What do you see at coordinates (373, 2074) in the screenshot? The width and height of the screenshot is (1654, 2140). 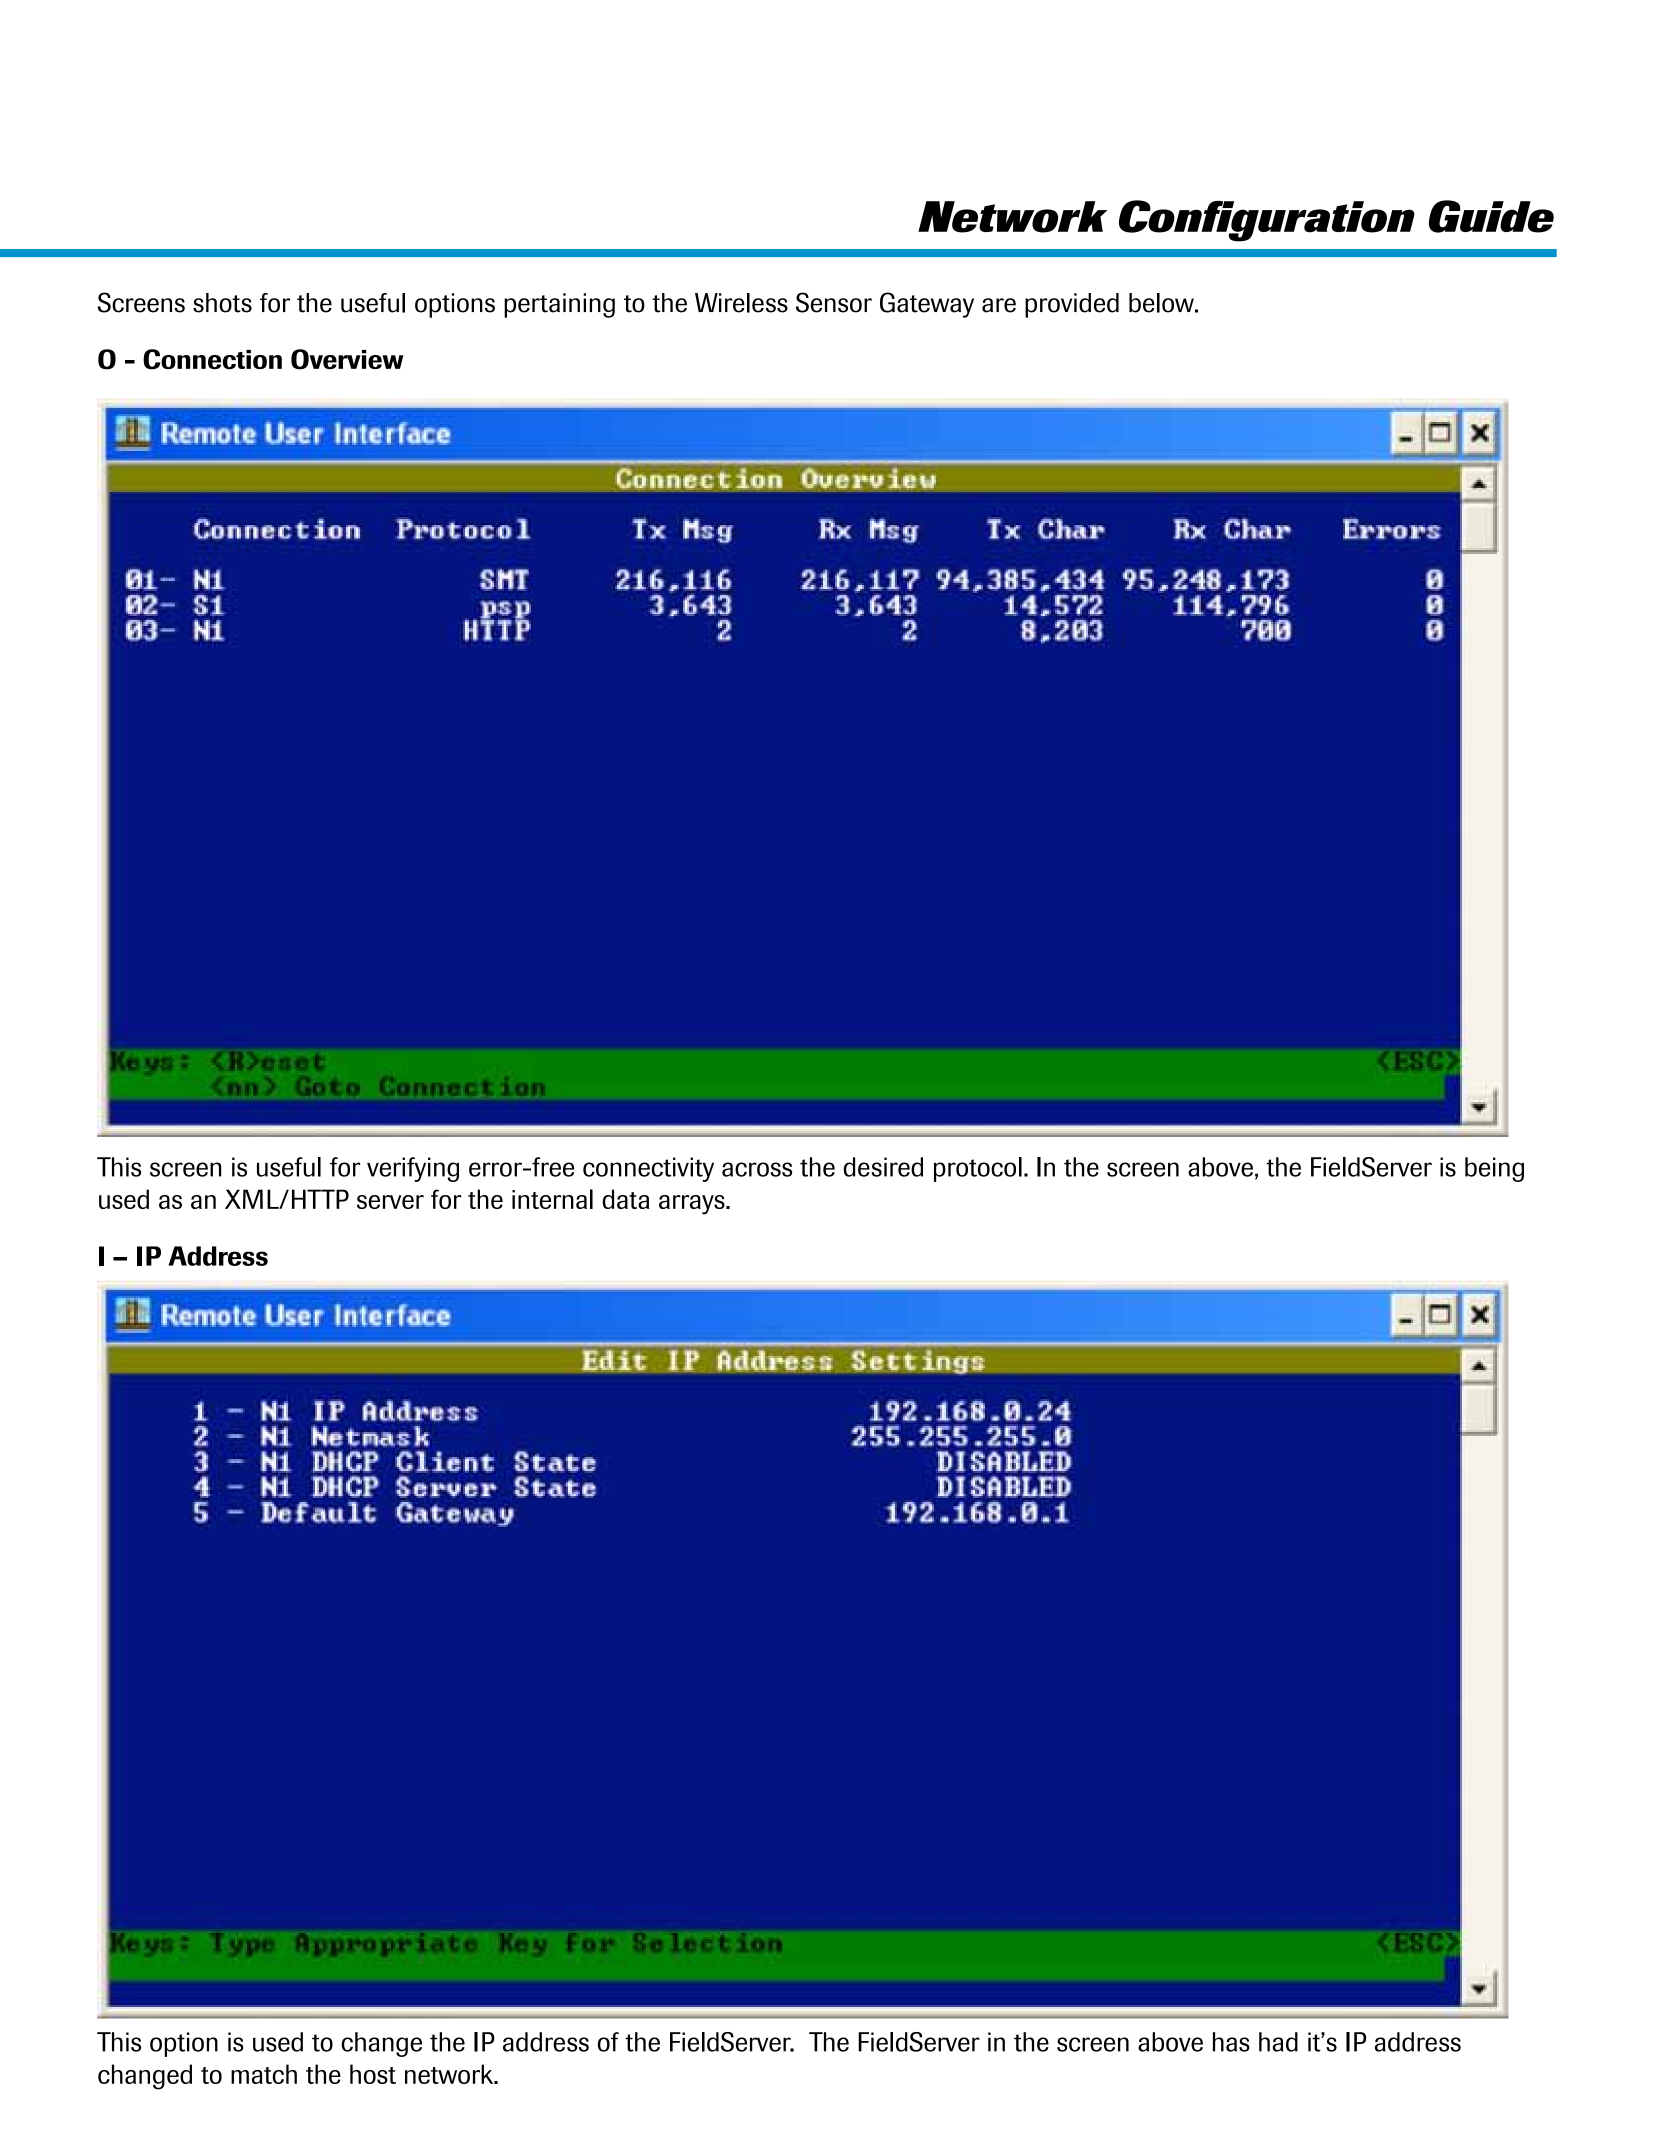 I see `host` at bounding box center [373, 2074].
